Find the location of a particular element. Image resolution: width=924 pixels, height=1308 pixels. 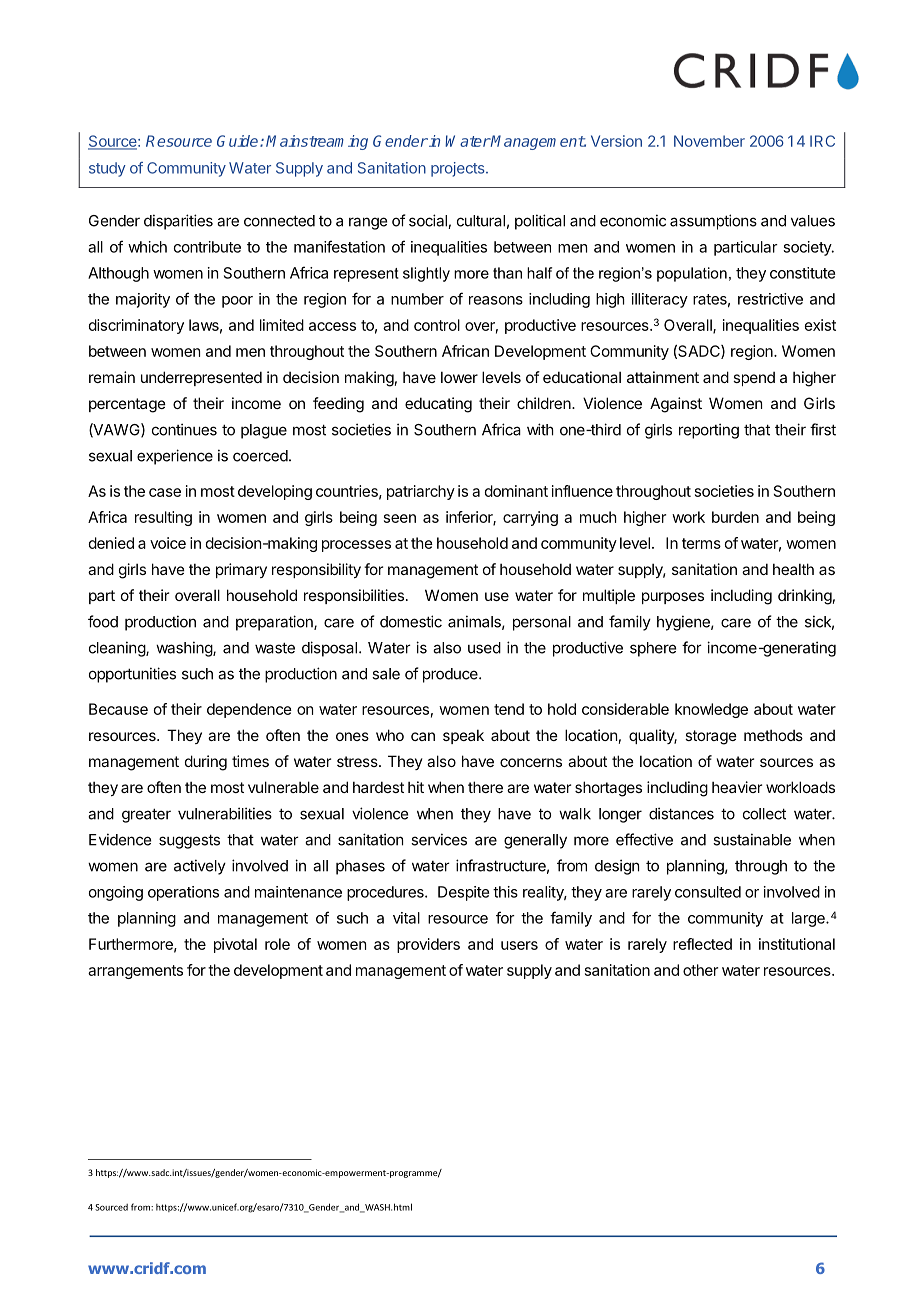

Guide is located at coordinates (239, 141).
